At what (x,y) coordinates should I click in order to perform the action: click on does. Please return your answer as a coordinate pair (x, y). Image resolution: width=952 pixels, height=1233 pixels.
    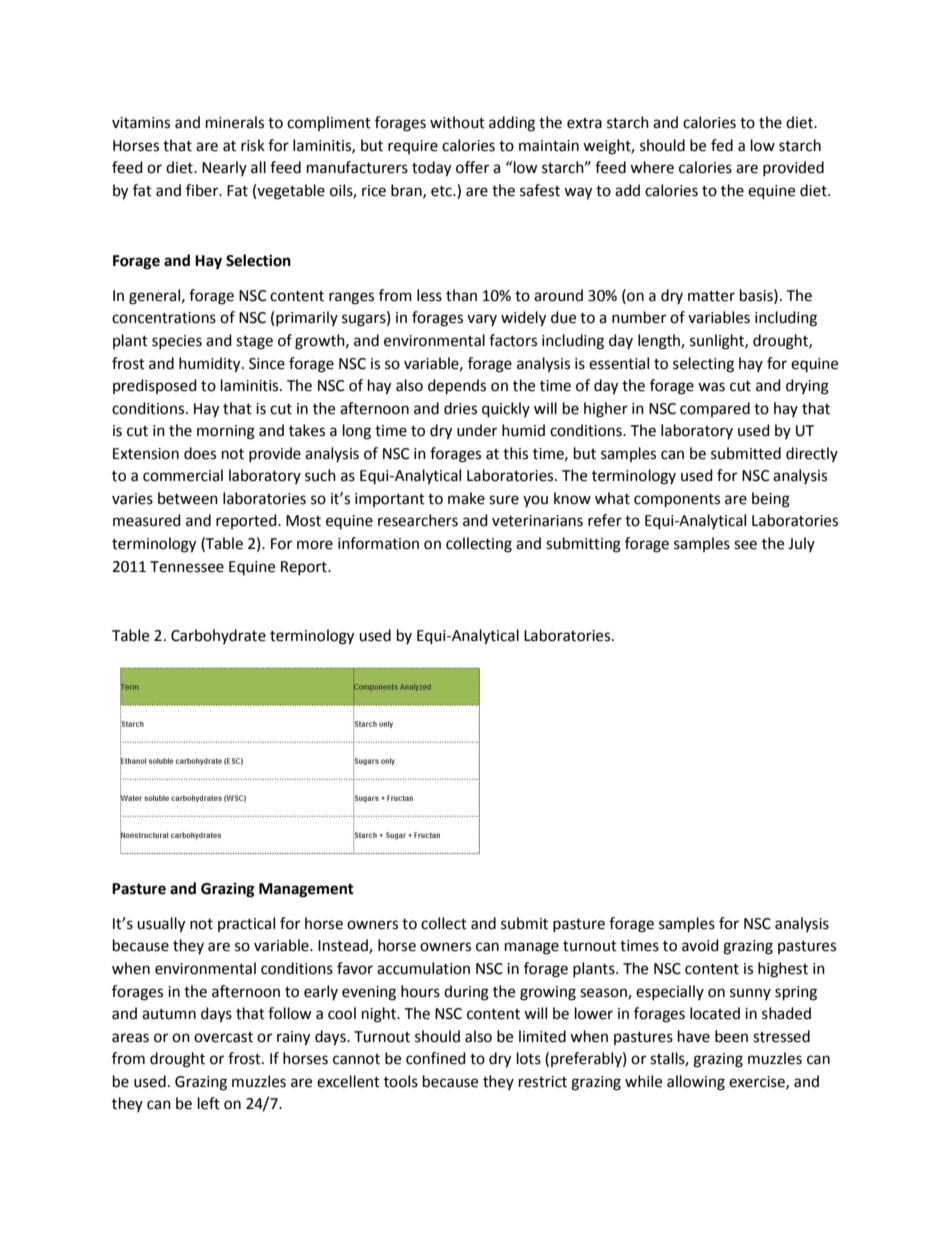
    Looking at the image, I should click on (200, 453).
